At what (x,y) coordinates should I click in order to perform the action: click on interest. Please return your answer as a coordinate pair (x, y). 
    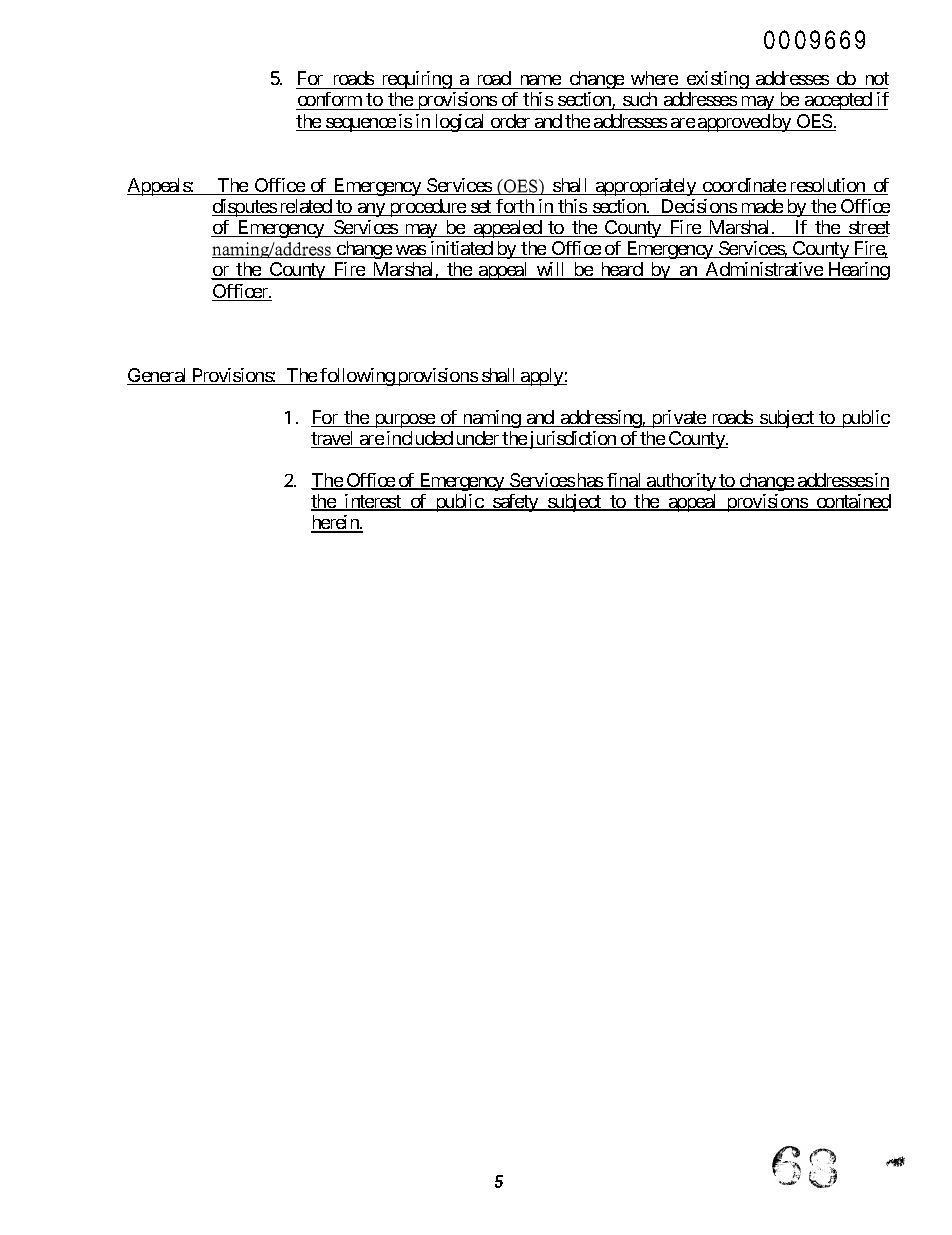
    Looking at the image, I should click on (373, 502).
